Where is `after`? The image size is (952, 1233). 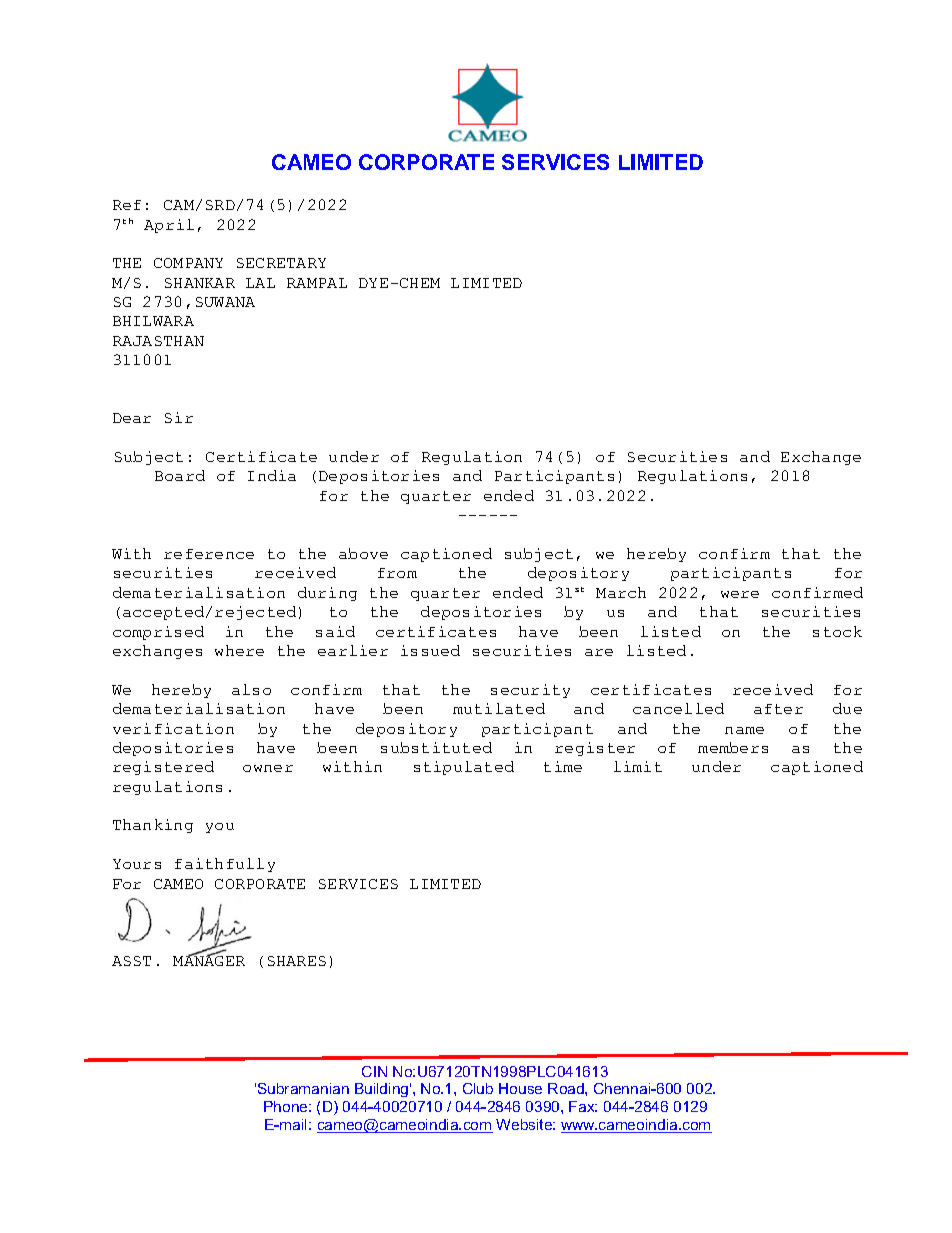
after is located at coordinates (778, 709).
